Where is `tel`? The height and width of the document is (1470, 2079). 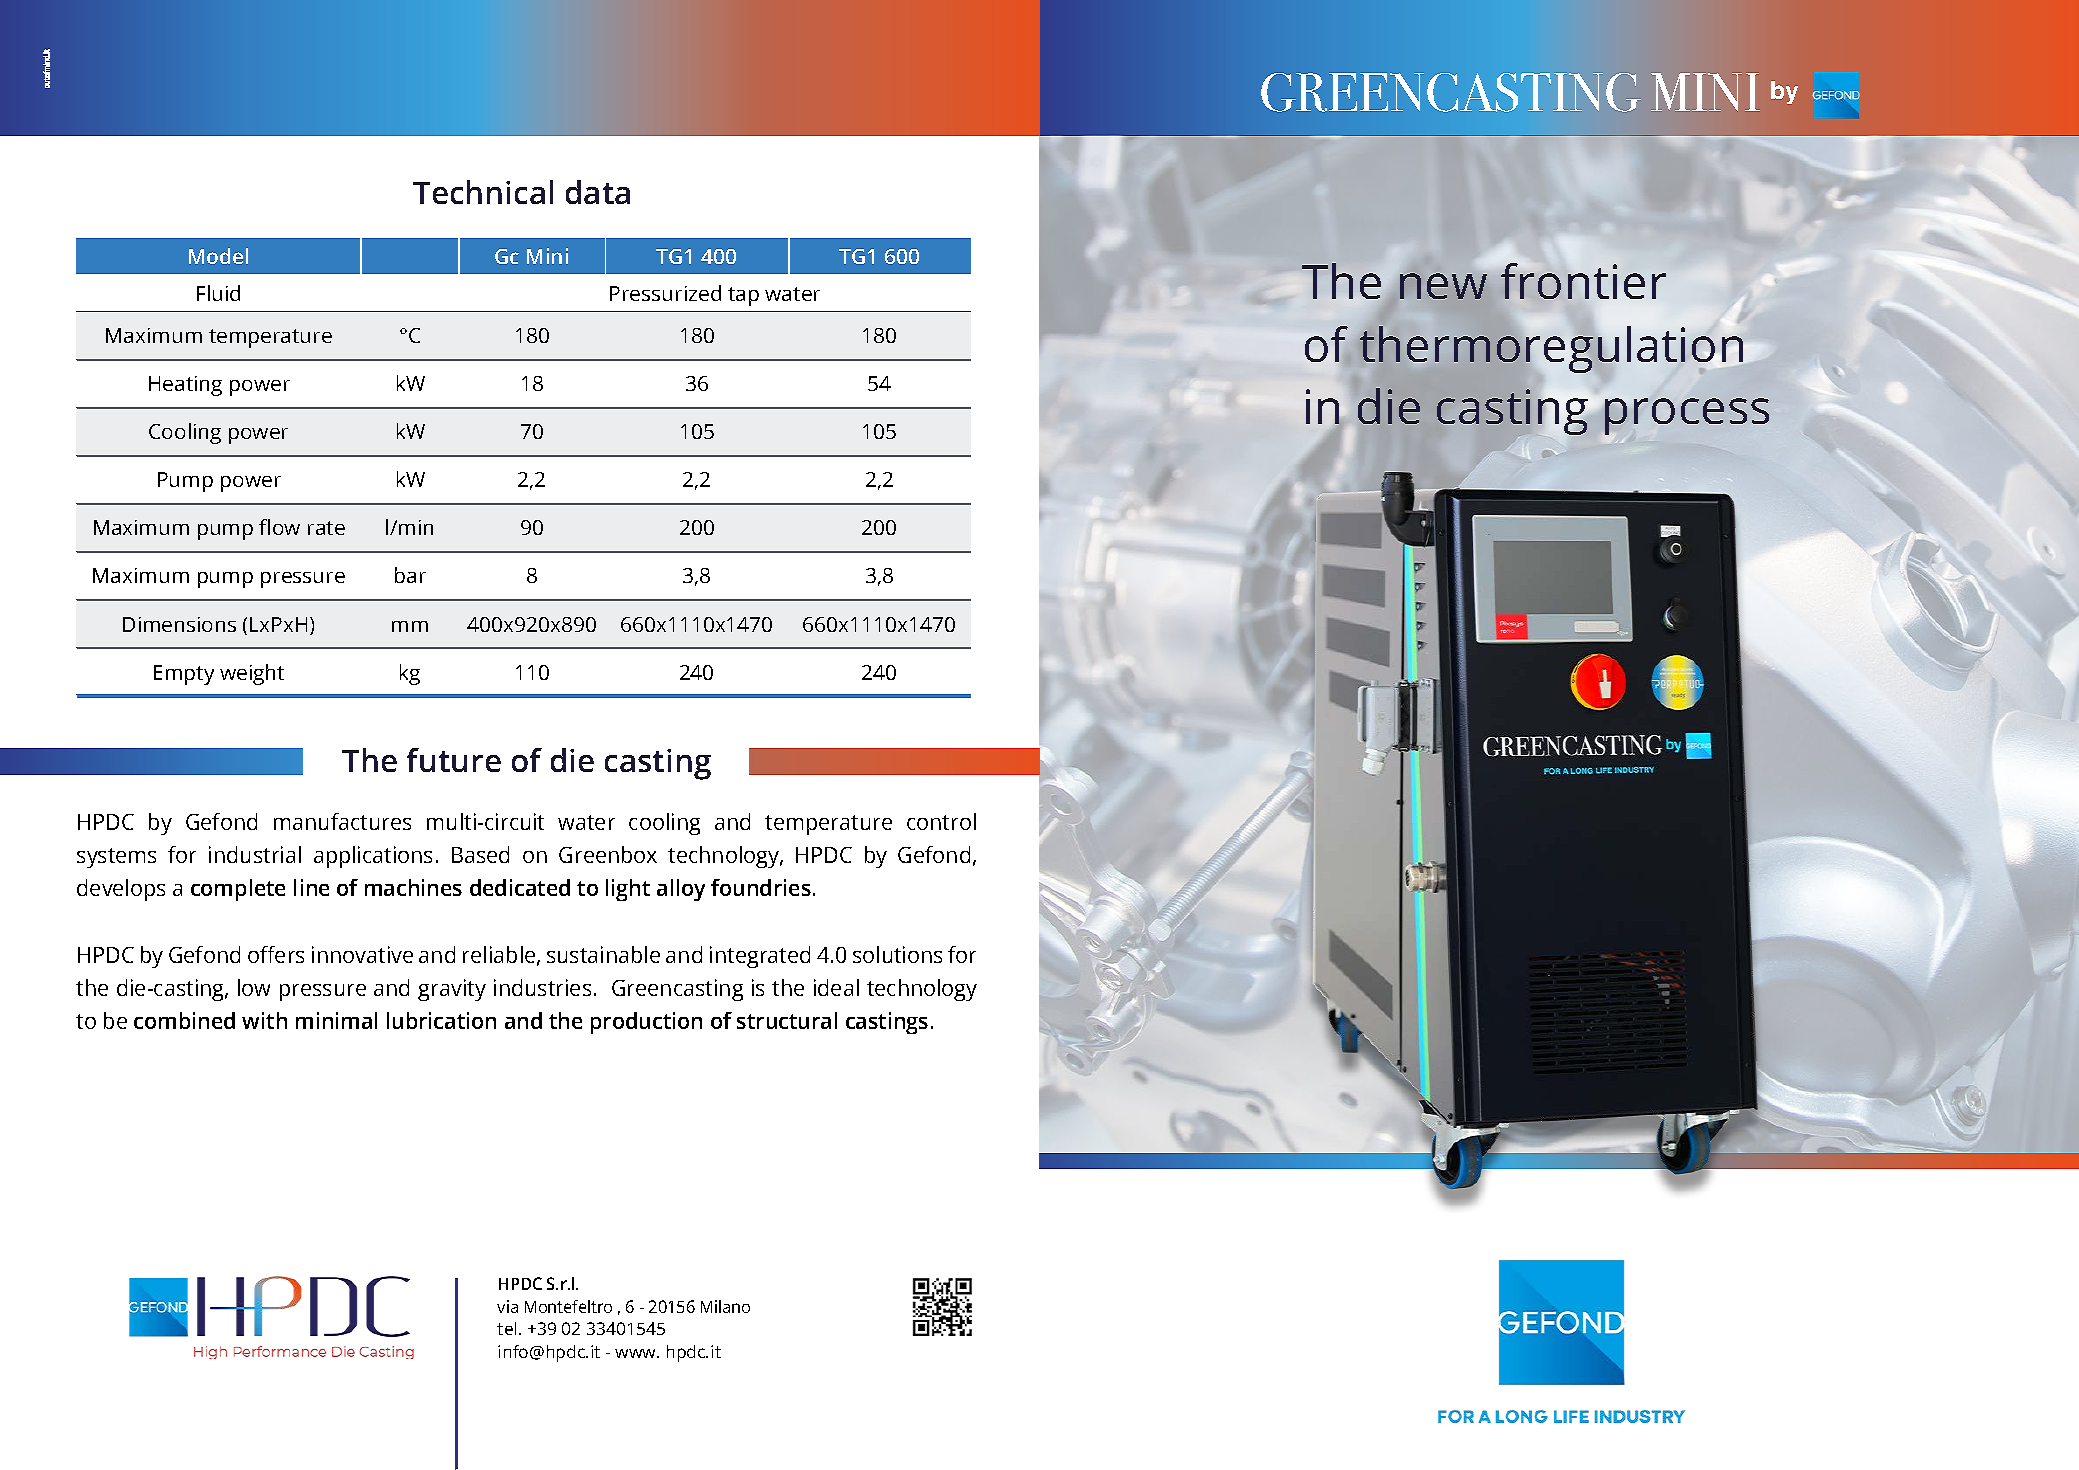 tel is located at coordinates (506, 1328).
